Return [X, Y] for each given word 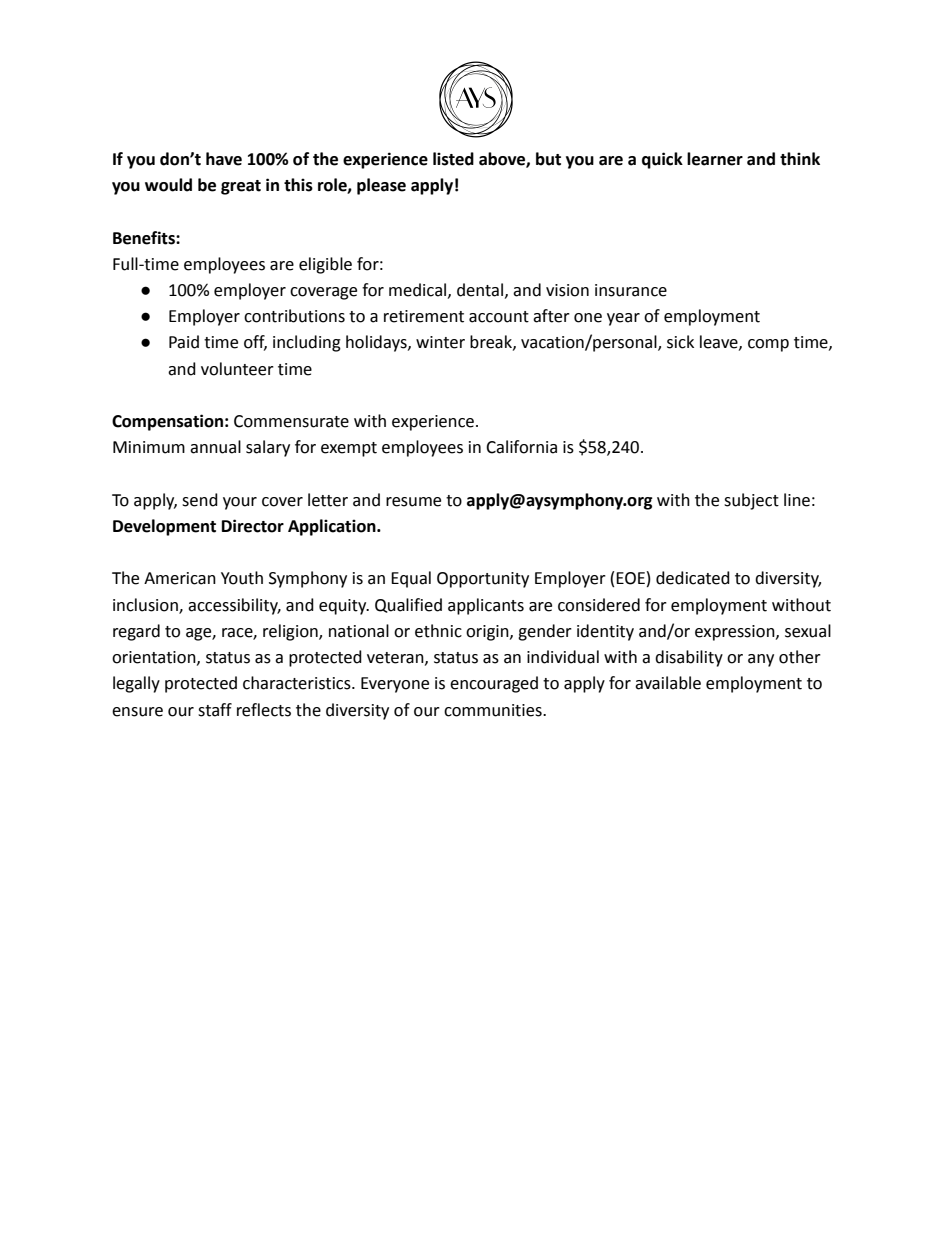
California [521, 447]
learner [715, 159]
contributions [294, 316]
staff [215, 710]
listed [453, 159]
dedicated [693, 578]
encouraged [494, 684]
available [668, 683]
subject [751, 501]
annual [215, 447]
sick [680, 342]
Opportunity [483, 580]
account [499, 317]
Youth [242, 578]
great [241, 187]
